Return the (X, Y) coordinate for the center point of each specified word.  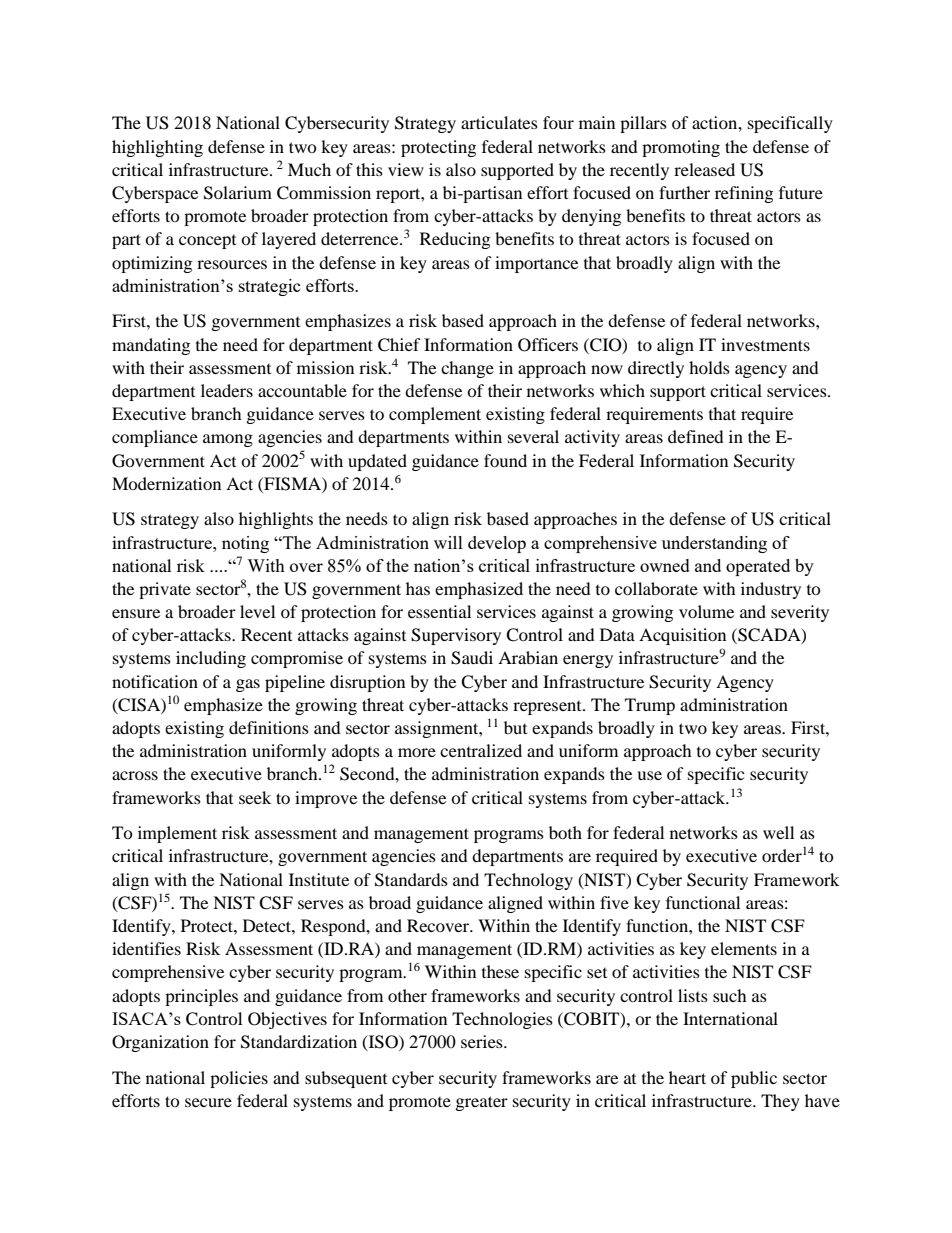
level (257, 611)
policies (239, 1079)
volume (706, 611)
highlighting (157, 148)
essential (439, 611)
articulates (499, 122)
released (704, 169)
